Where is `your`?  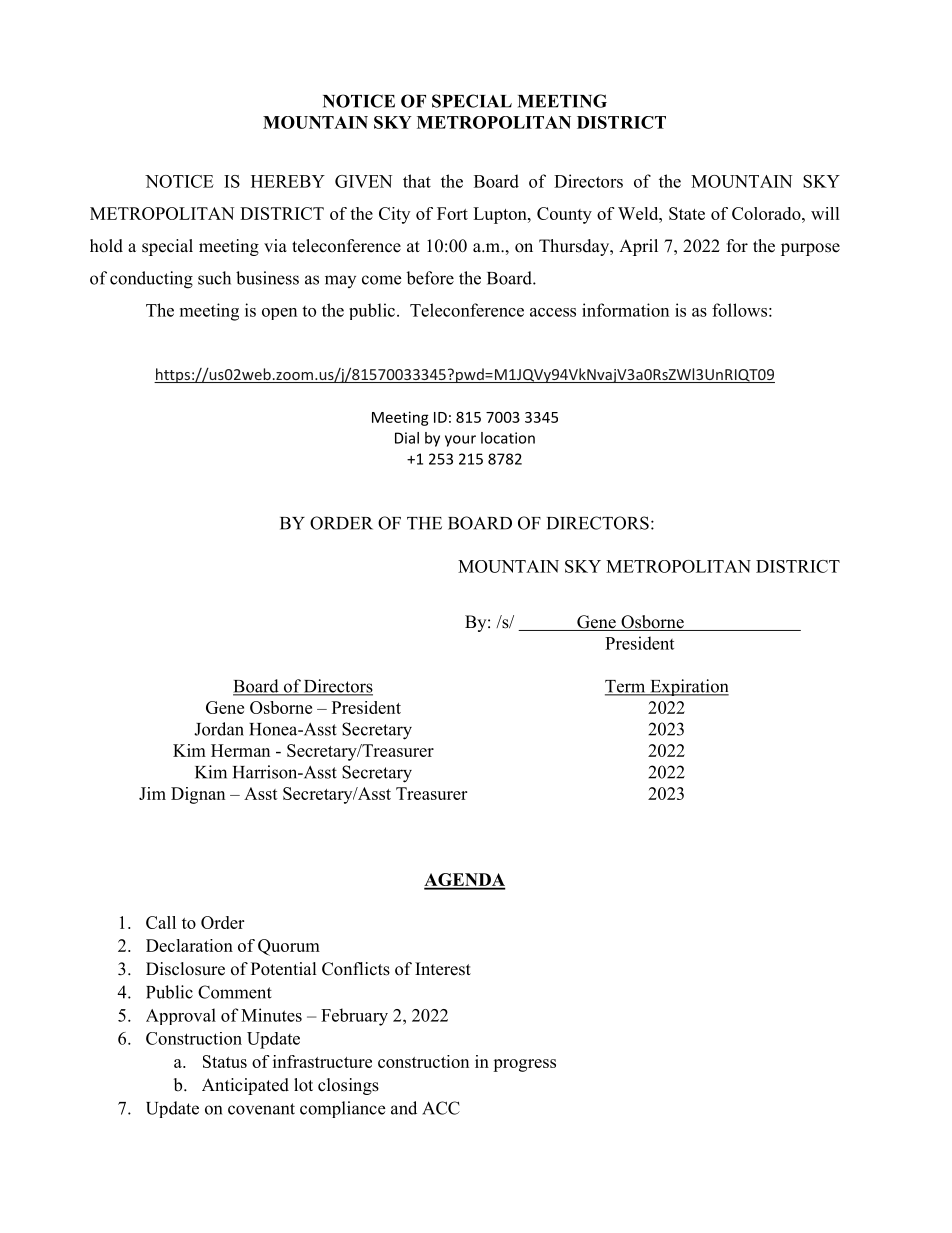 your is located at coordinates (460, 441).
